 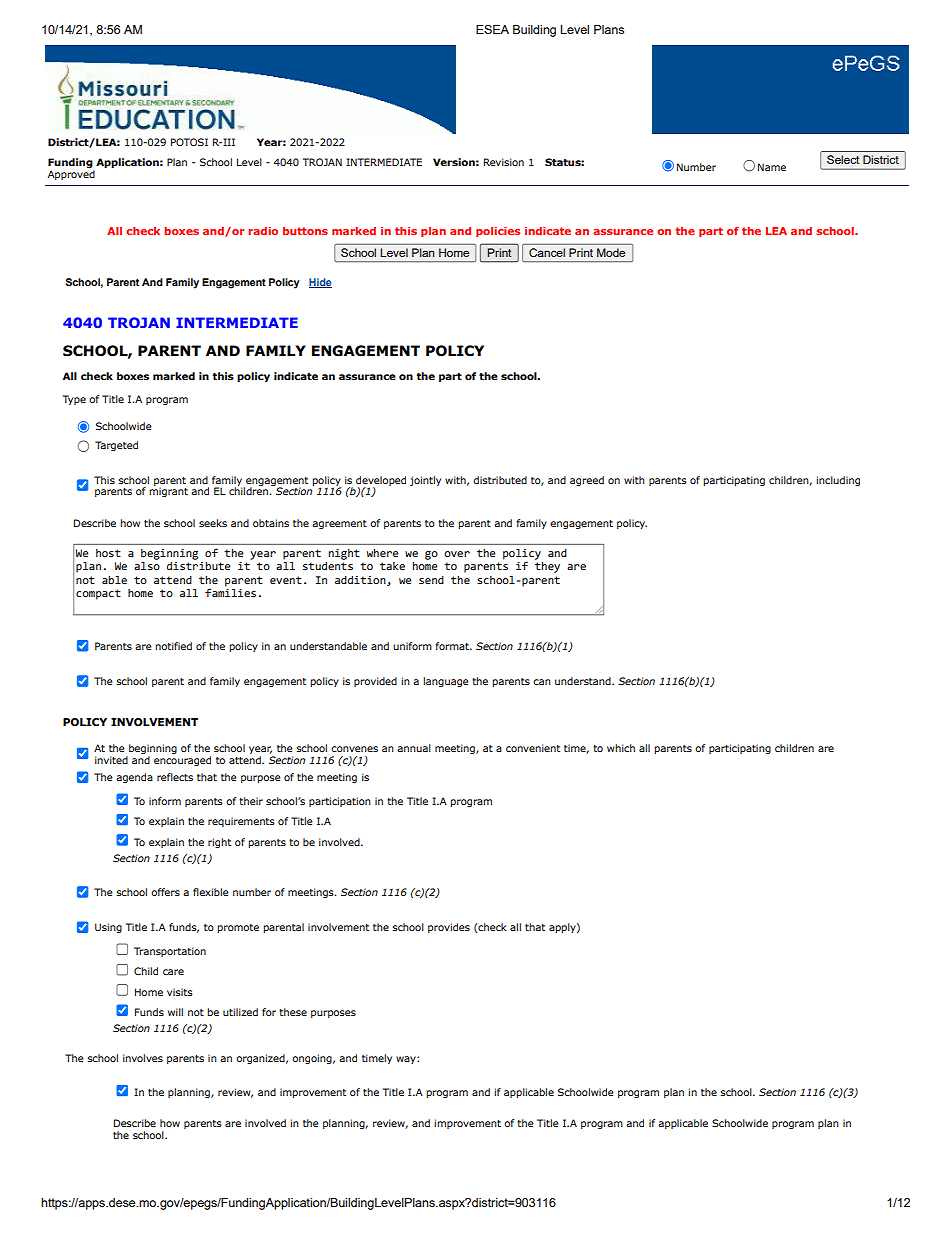 What do you see at coordinates (772, 167) in the document?
I see `Name` at bounding box center [772, 167].
